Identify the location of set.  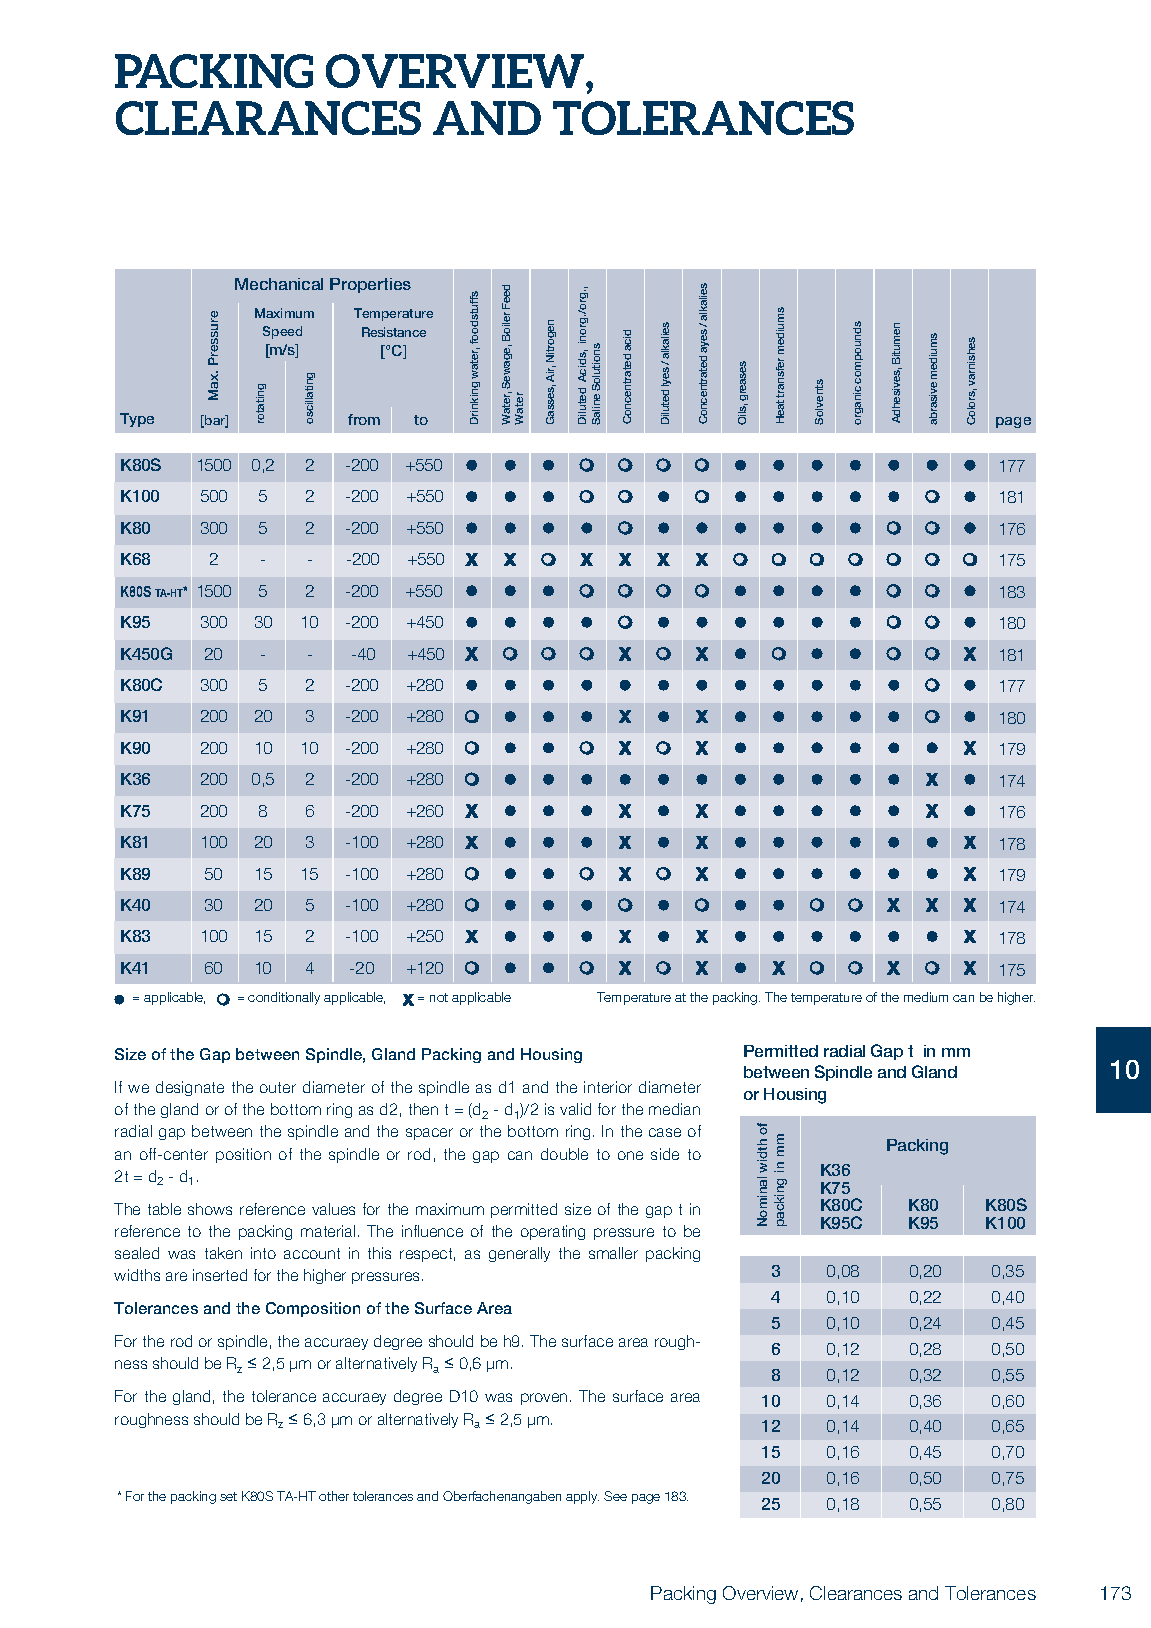
(228, 1496).
